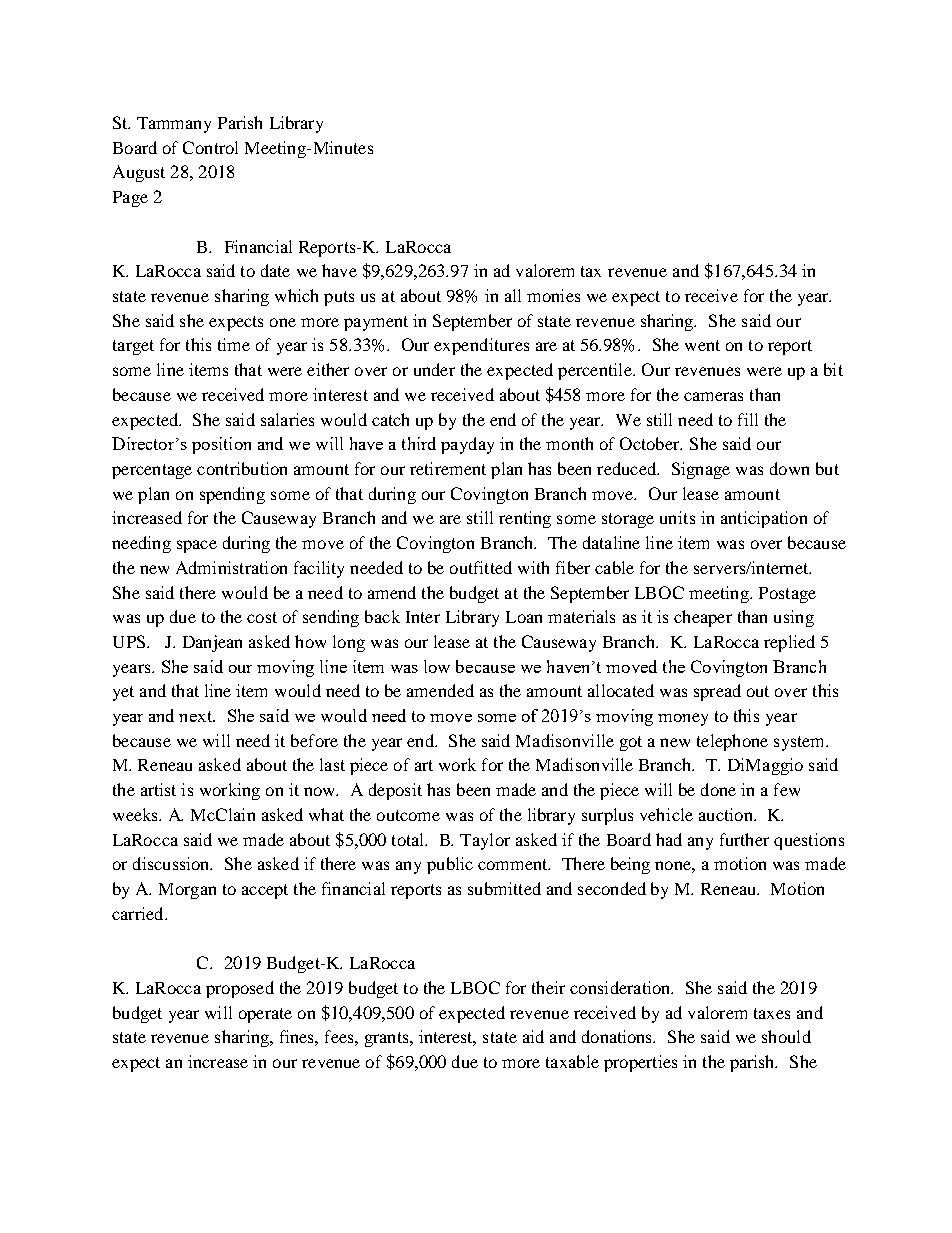  Describe the element at coordinates (265, 1015) in the document. I see `operate` at that location.
